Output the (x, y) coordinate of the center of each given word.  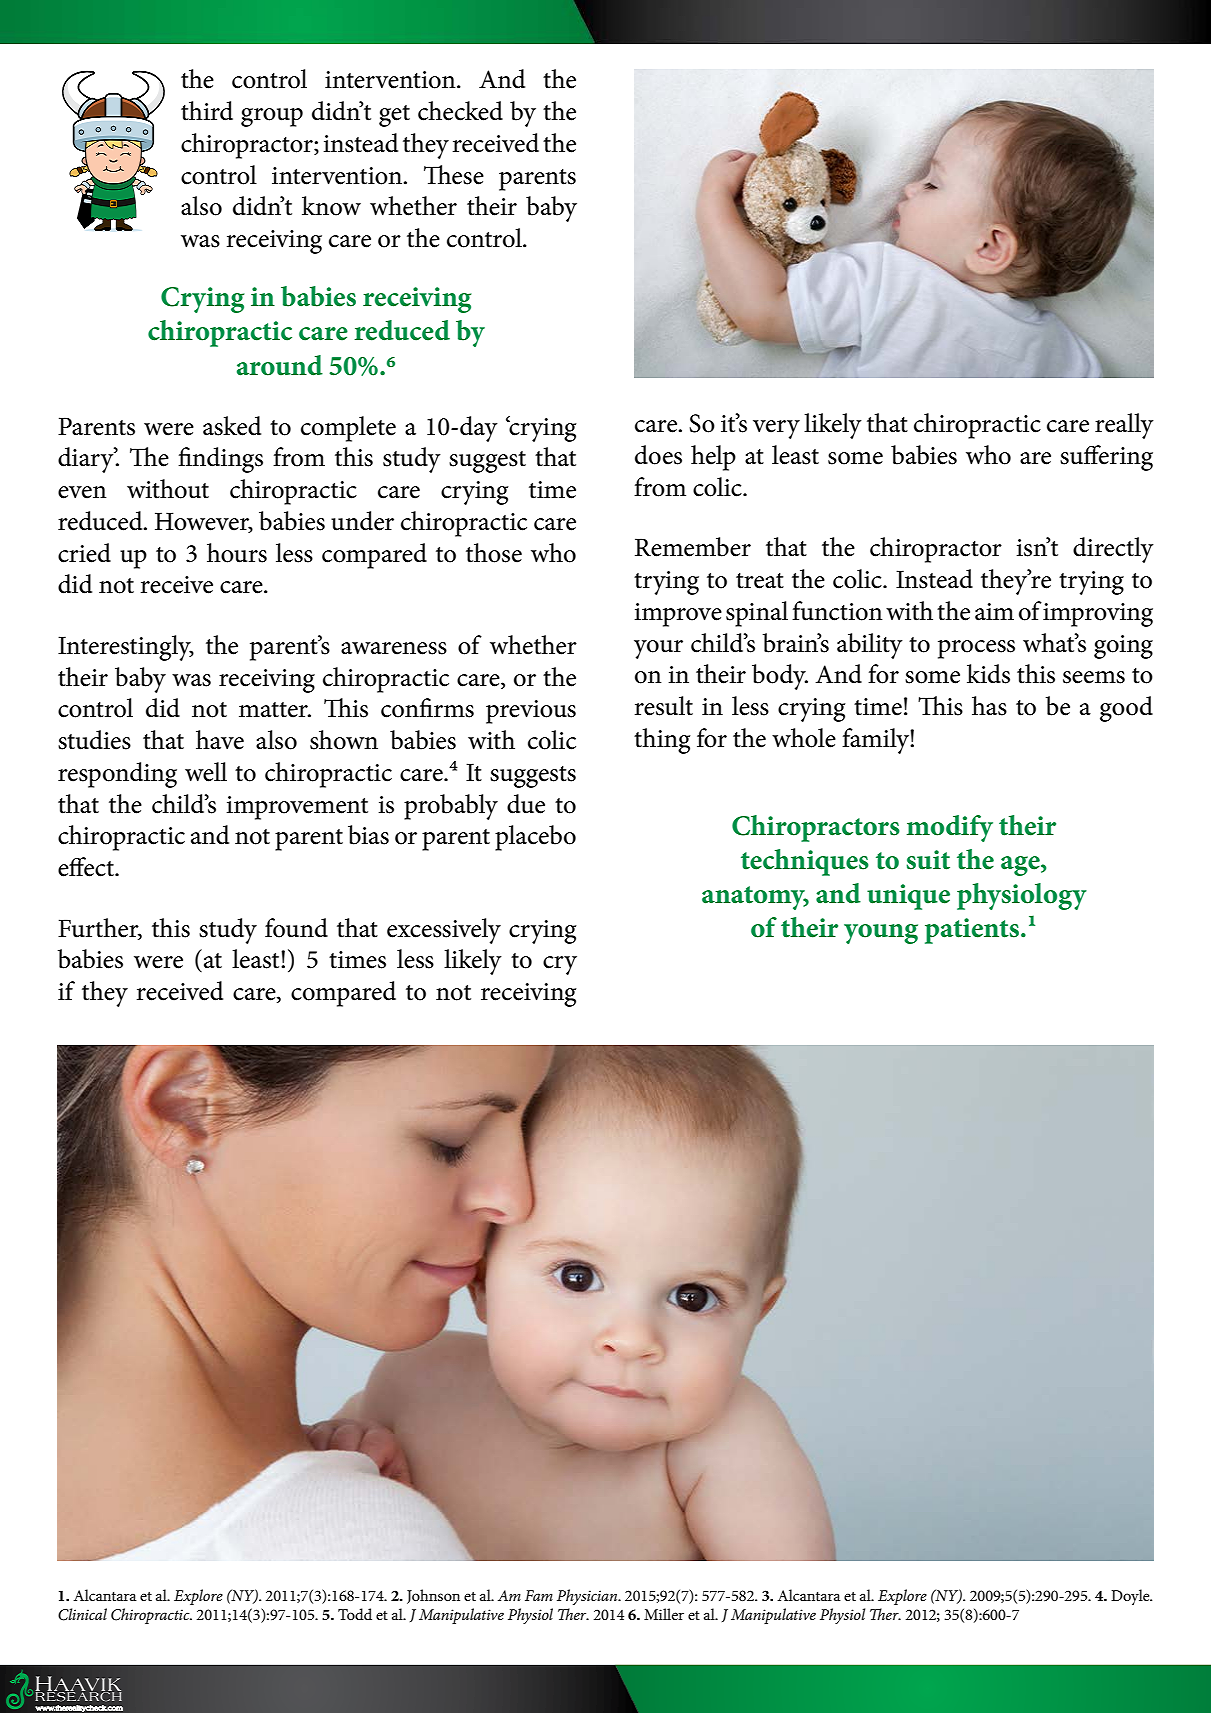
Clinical (82, 1614)
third (207, 111)
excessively (444, 931)
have (220, 740)
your (658, 649)
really (1124, 426)
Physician (588, 1597)
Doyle (1131, 1597)
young (881, 934)
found (296, 928)
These (454, 175)
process (976, 649)
